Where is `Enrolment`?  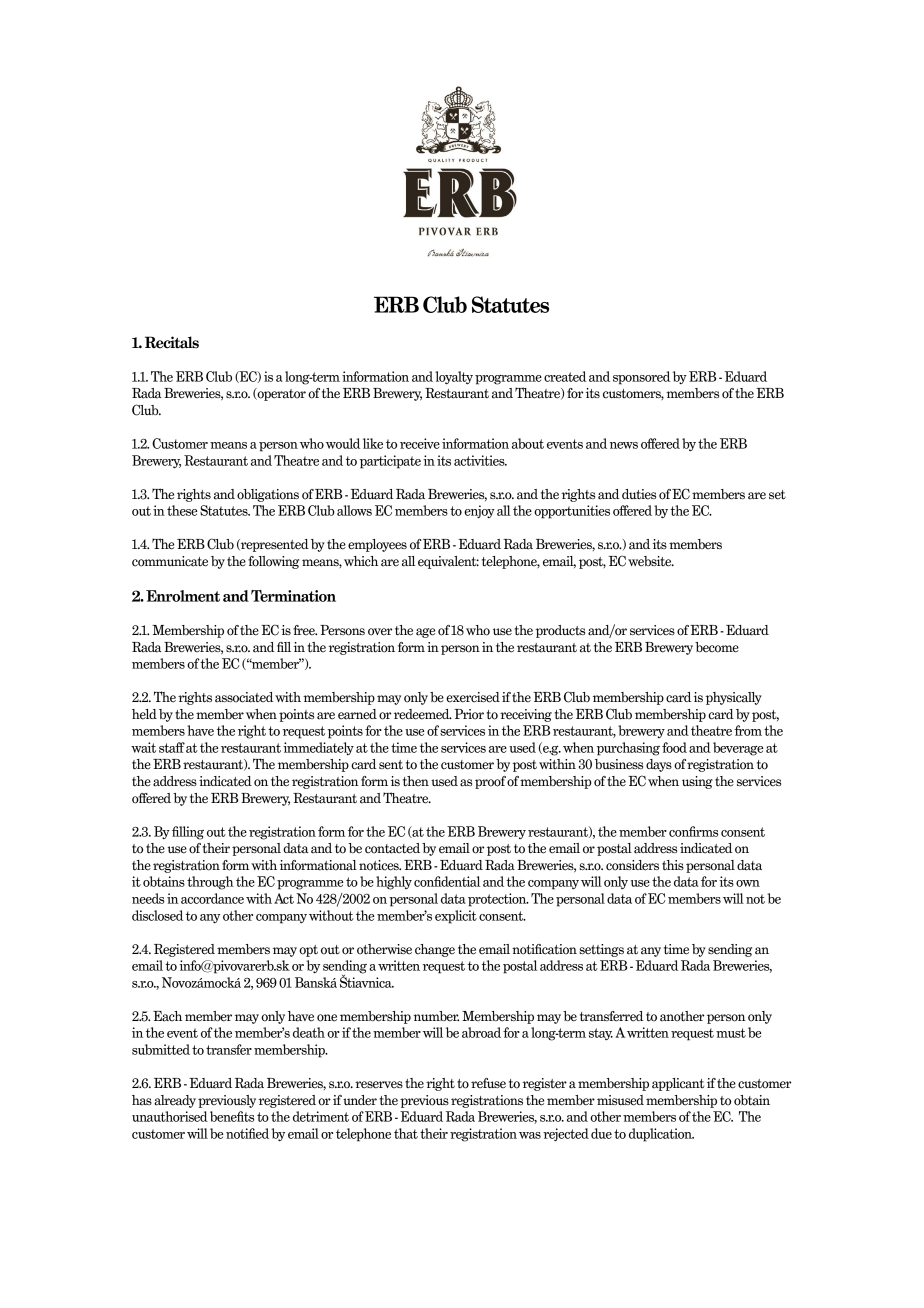 Enrolment is located at coordinates (183, 596).
